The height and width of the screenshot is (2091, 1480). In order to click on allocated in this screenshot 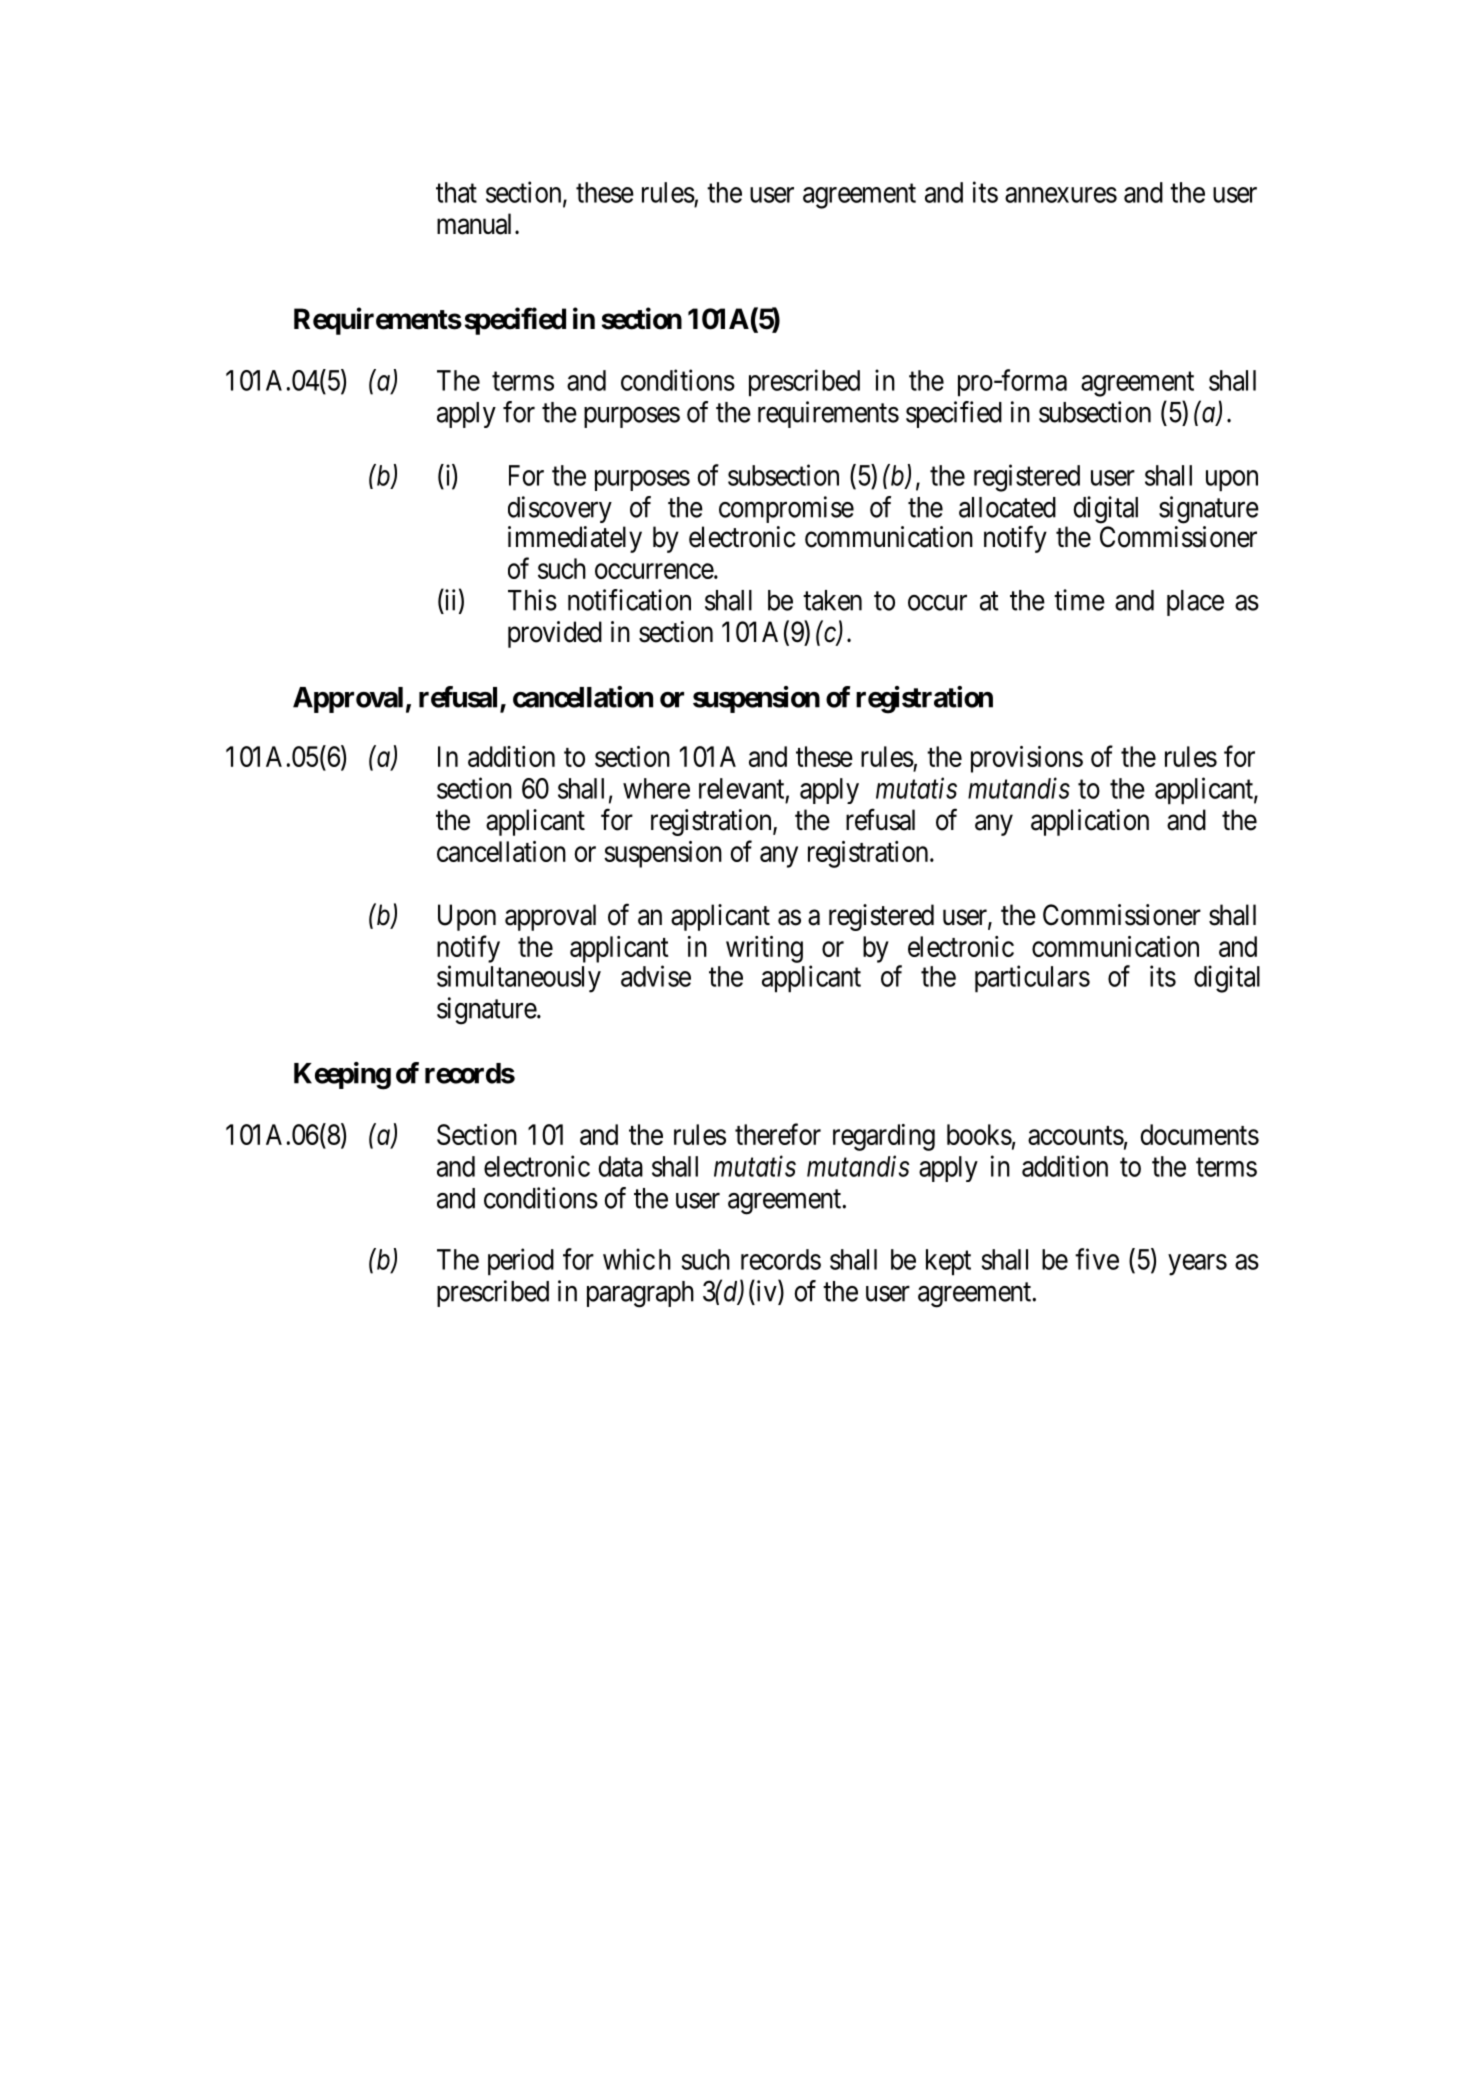, I will do `click(1007, 507)`.
